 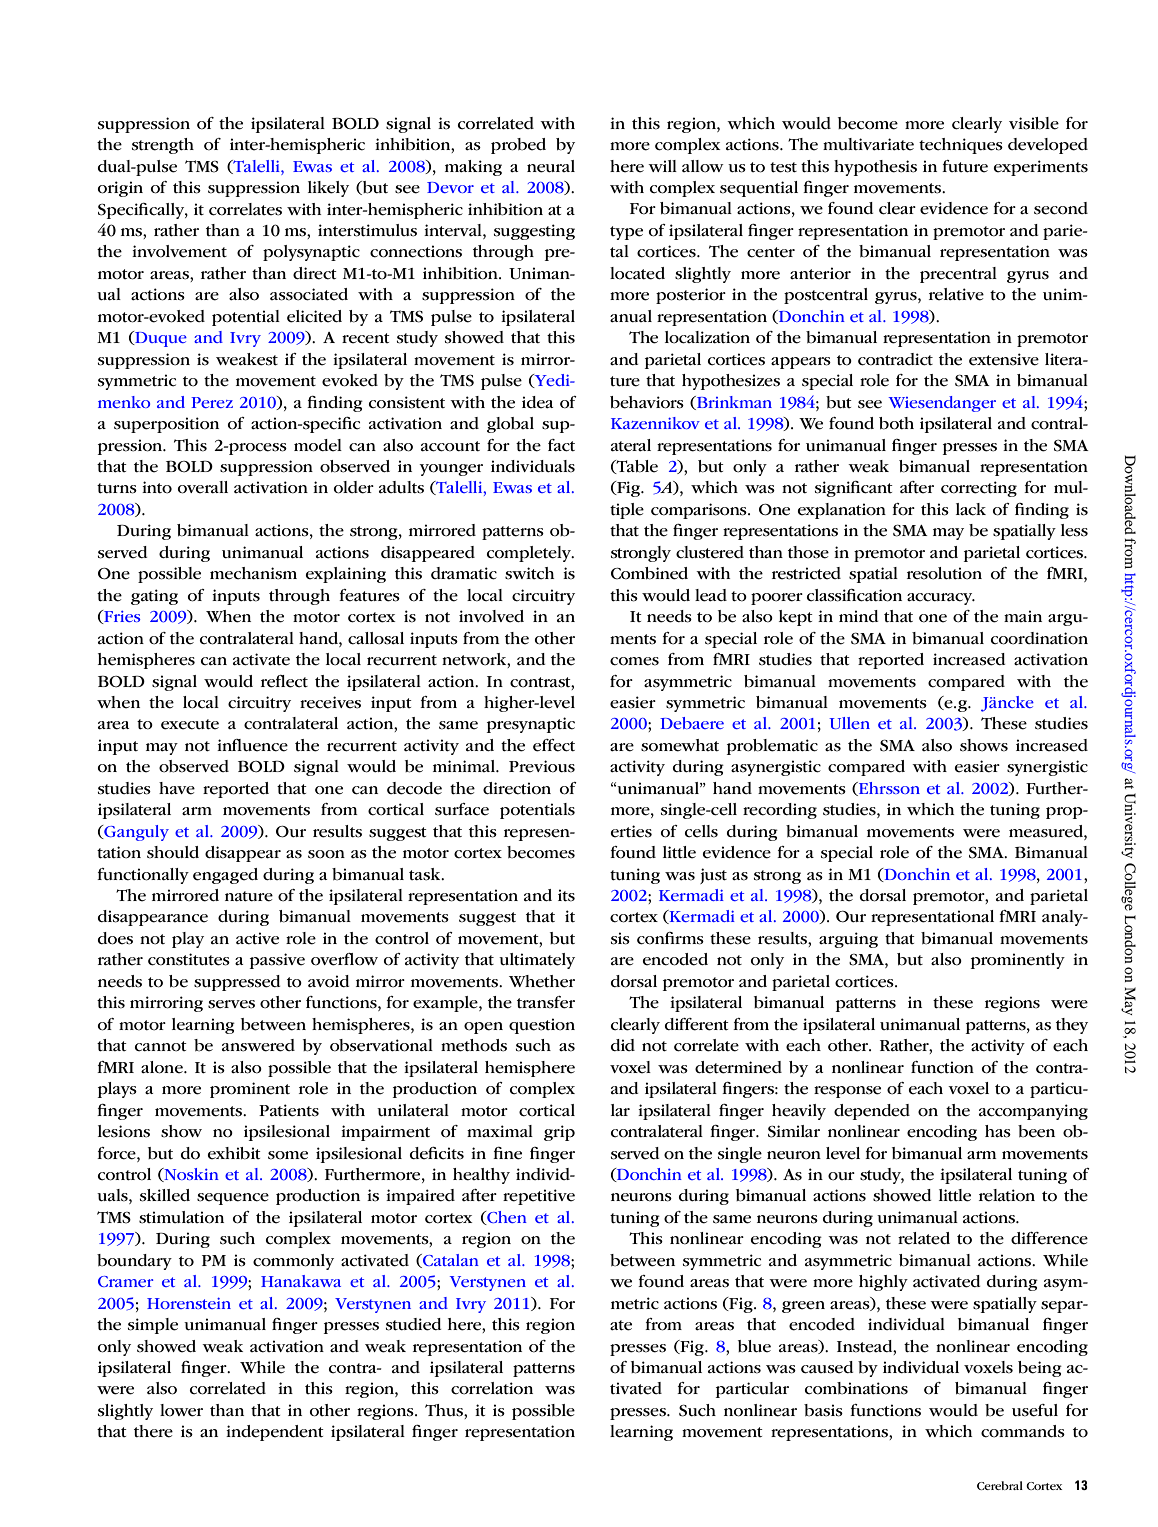 What do you see at coordinates (754, 1346) in the document?
I see `blue` at bounding box center [754, 1346].
